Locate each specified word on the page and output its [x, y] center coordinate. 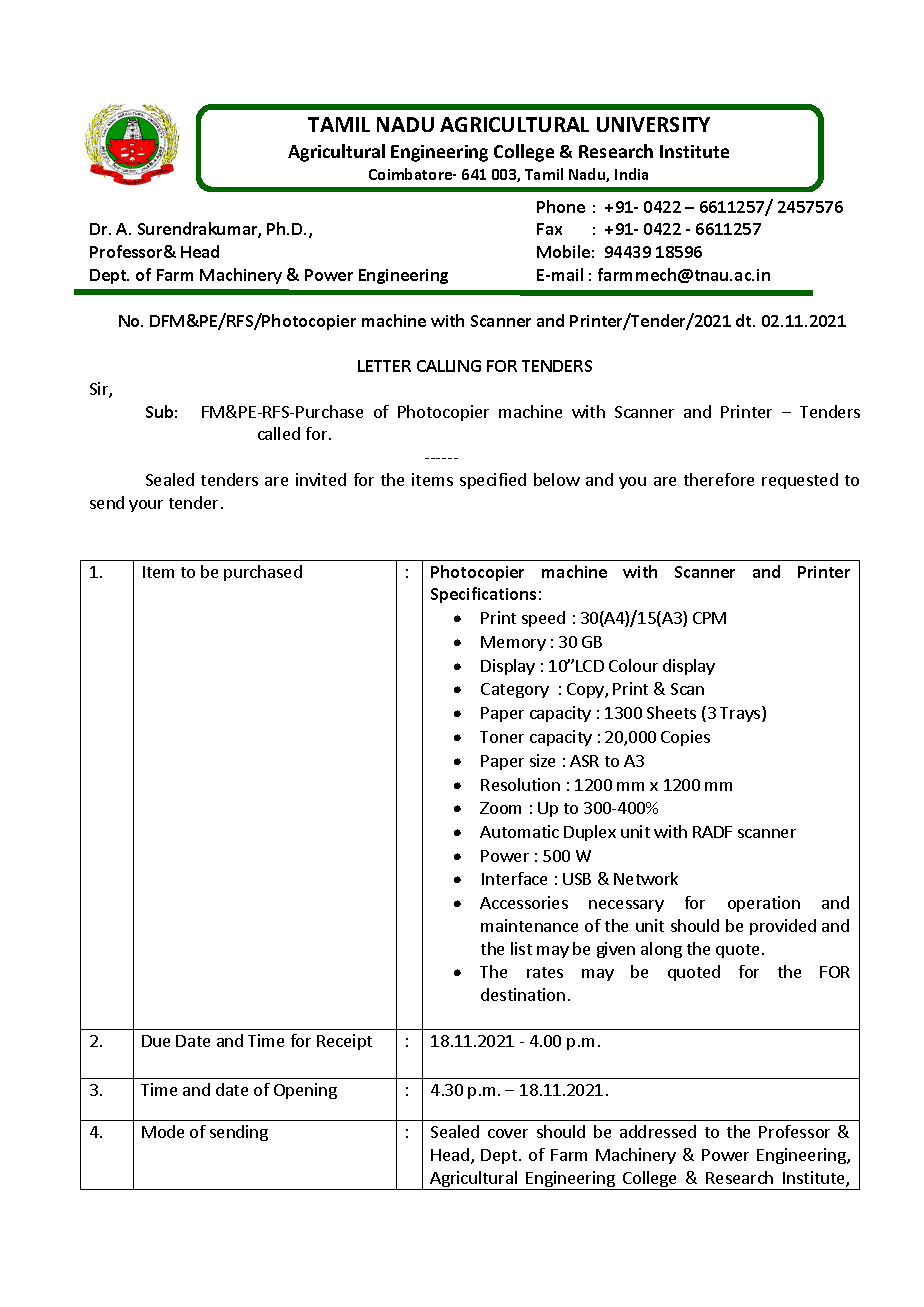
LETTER [384, 366]
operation [764, 904]
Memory [513, 643]
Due [156, 1041]
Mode [163, 1131]
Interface [514, 878]
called [279, 433]
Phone [561, 206]
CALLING [449, 366]
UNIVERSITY [653, 124]
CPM [709, 618]
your [146, 506]
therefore [719, 479]
